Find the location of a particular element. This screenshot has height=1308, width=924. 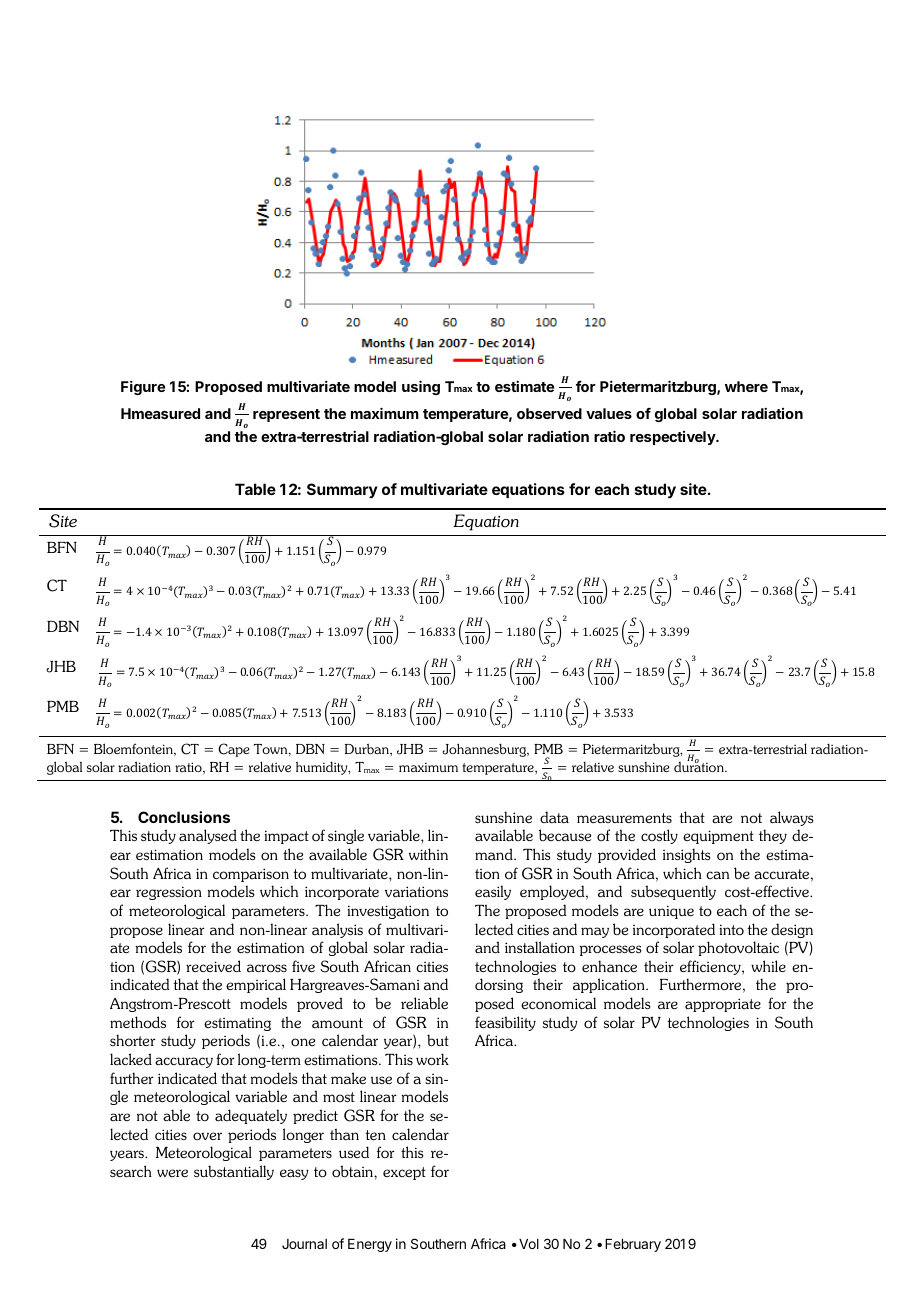

photovoltaic is located at coordinates (738, 948).
